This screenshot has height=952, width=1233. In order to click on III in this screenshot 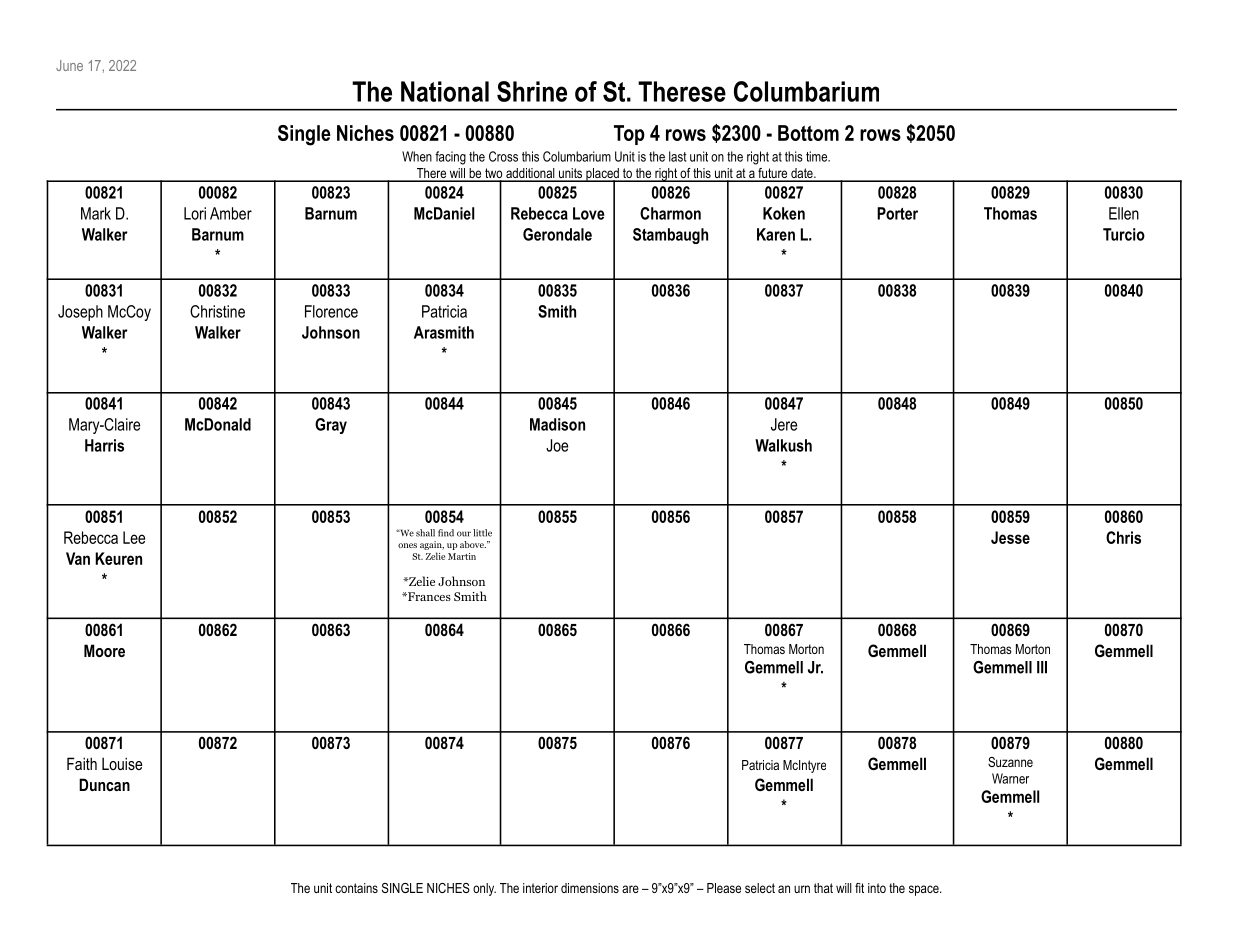, I will do `click(1042, 667)`.
